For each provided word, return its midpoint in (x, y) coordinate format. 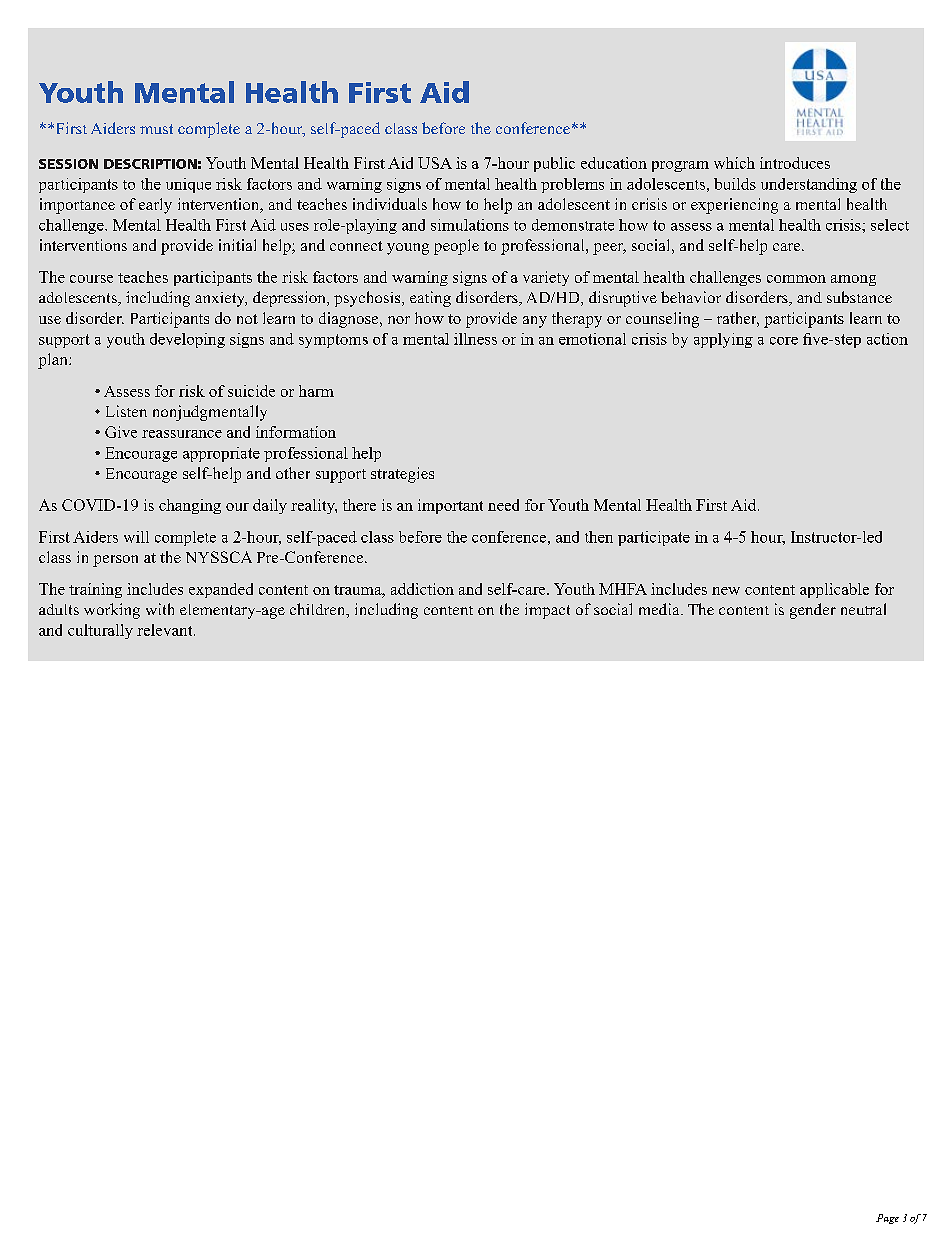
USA (435, 163)
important (450, 506)
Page (887, 1219)
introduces (795, 163)
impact (547, 611)
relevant (166, 630)
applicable (834, 590)
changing (190, 506)
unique (188, 185)
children (319, 610)
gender (813, 611)
